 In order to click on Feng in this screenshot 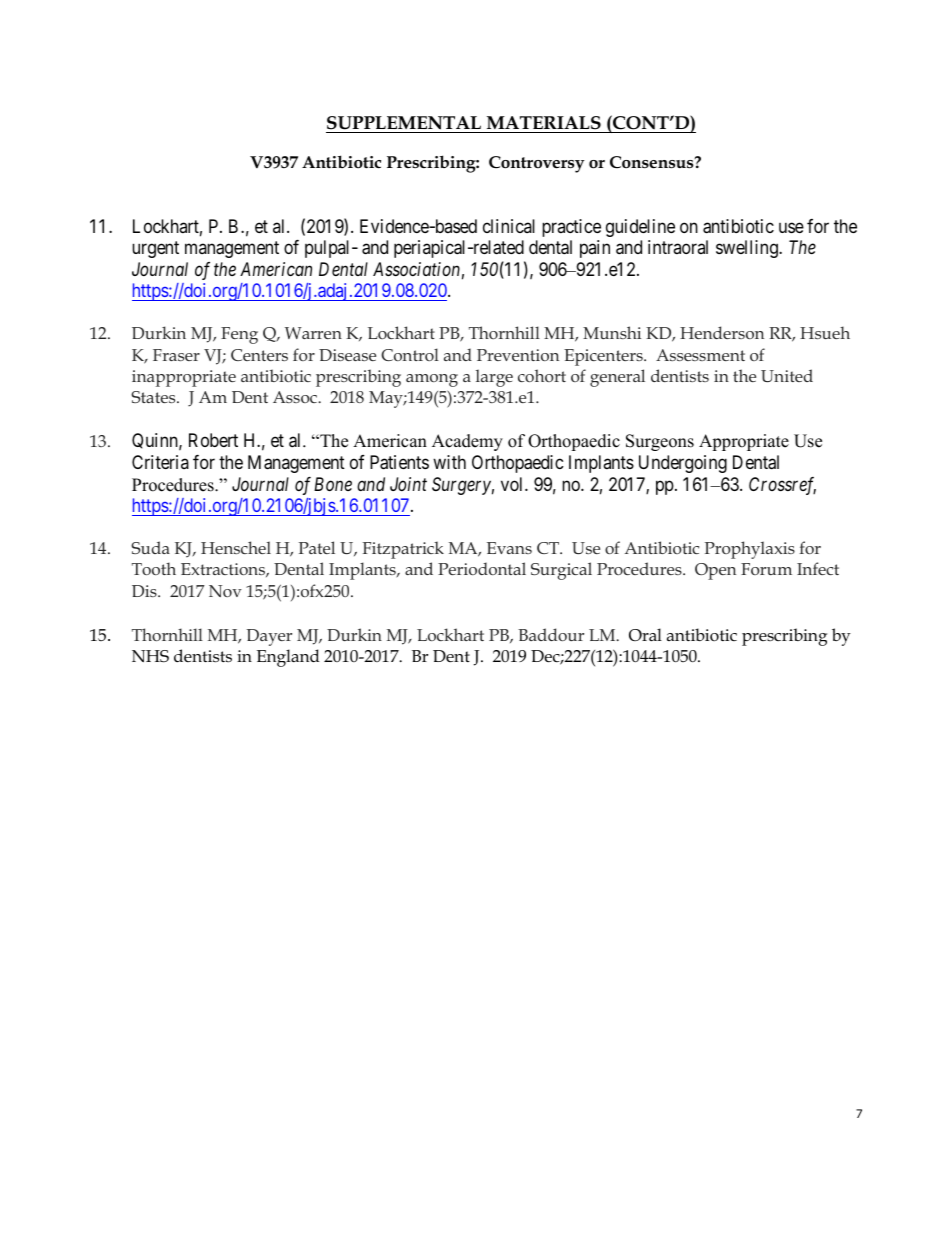, I will do `click(239, 335)`.
